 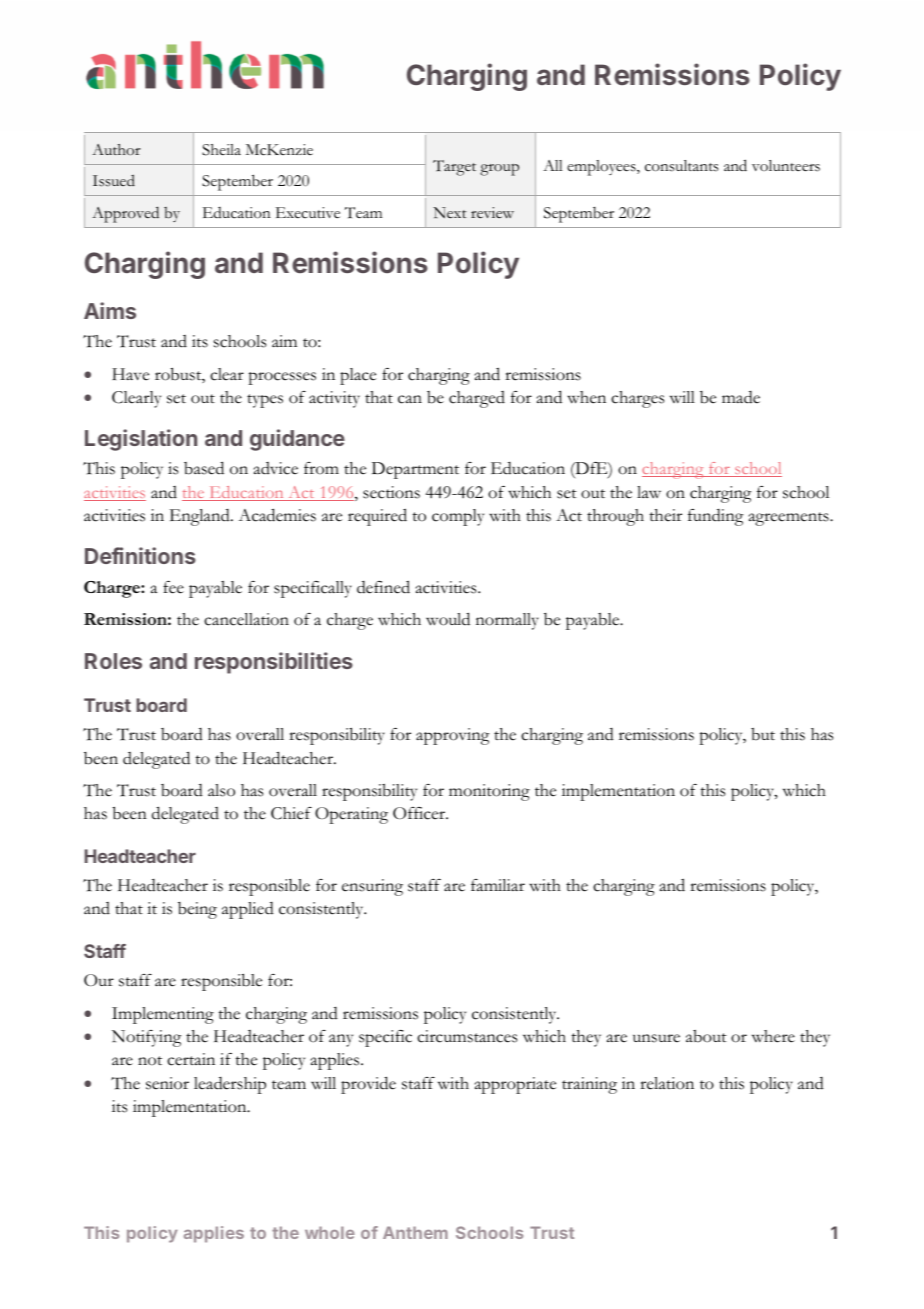 What do you see at coordinates (763, 734) in the image?
I see `but` at bounding box center [763, 734].
